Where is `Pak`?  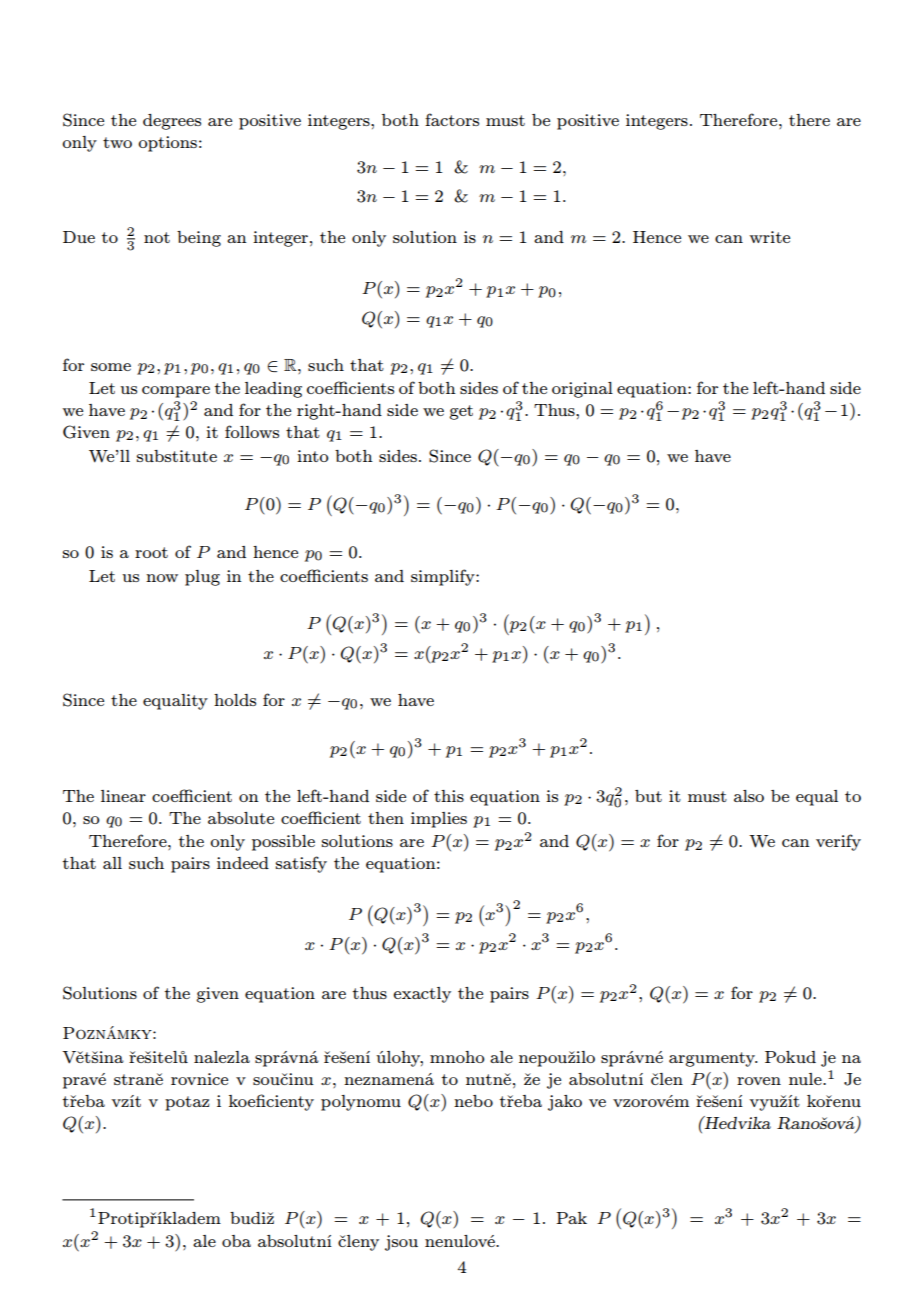
Pak is located at coordinates (571, 1218).
